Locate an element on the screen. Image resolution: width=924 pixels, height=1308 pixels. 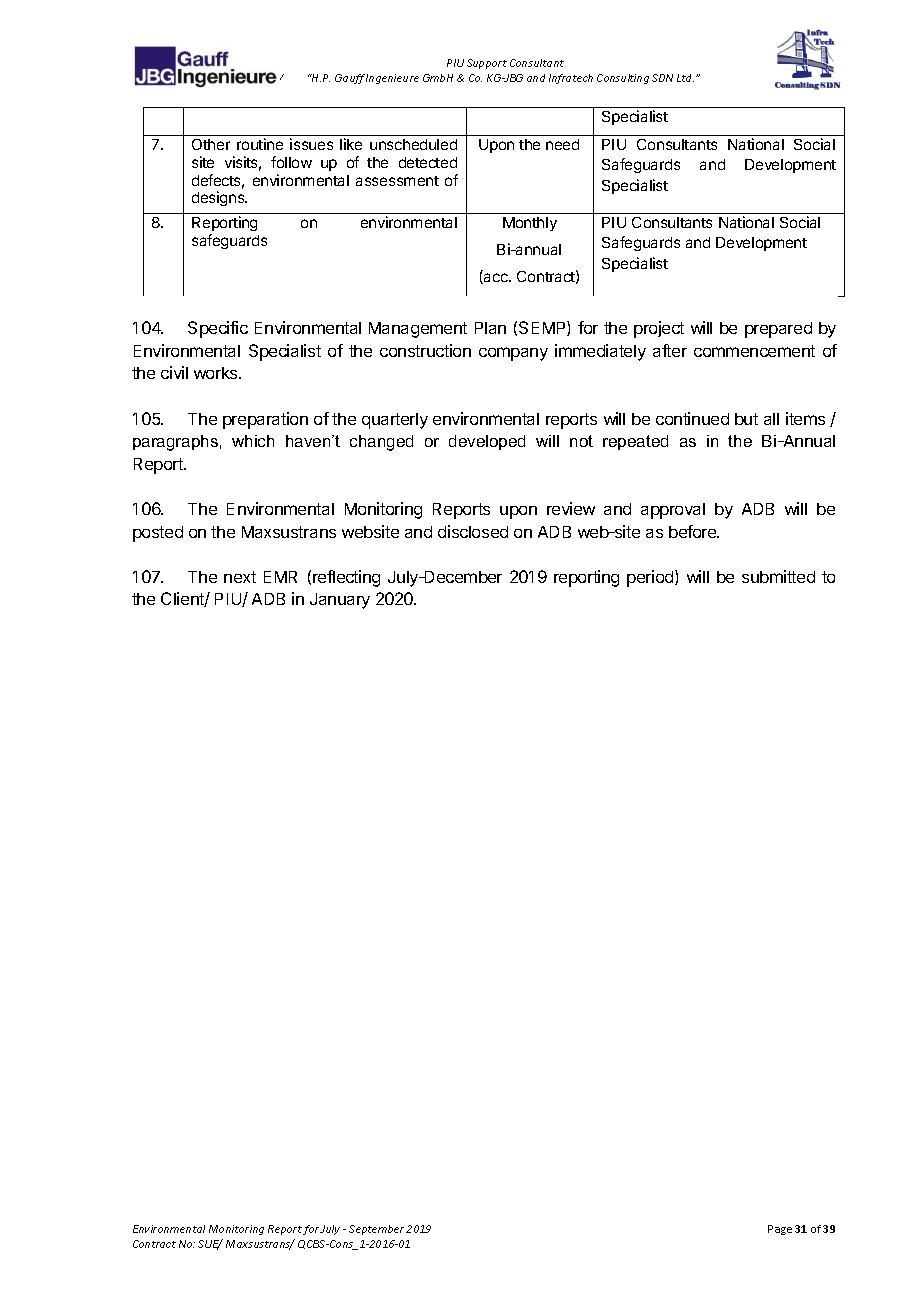
but is located at coordinates (746, 419).
